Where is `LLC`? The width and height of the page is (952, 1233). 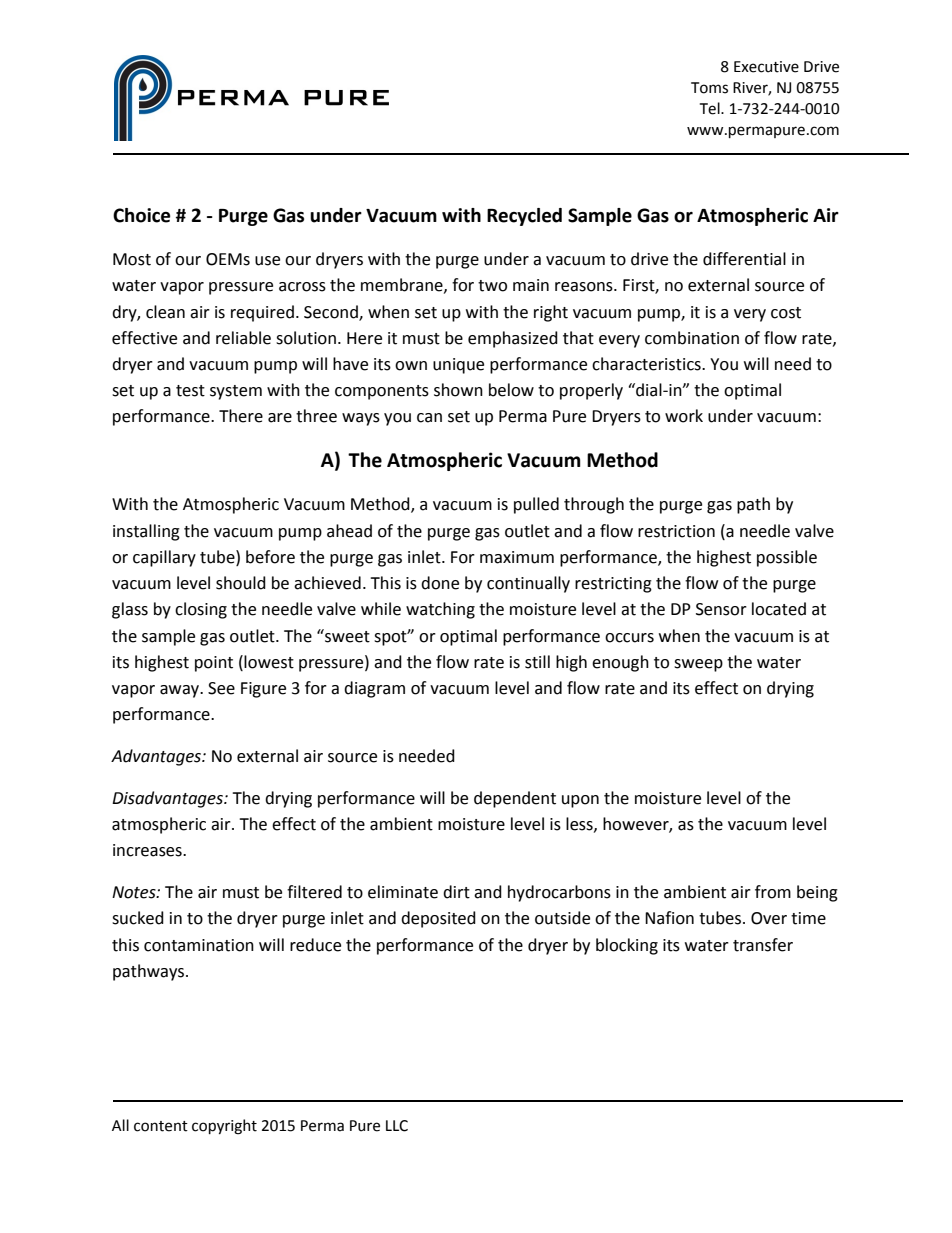 LLC is located at coordinates (397, 1126).
